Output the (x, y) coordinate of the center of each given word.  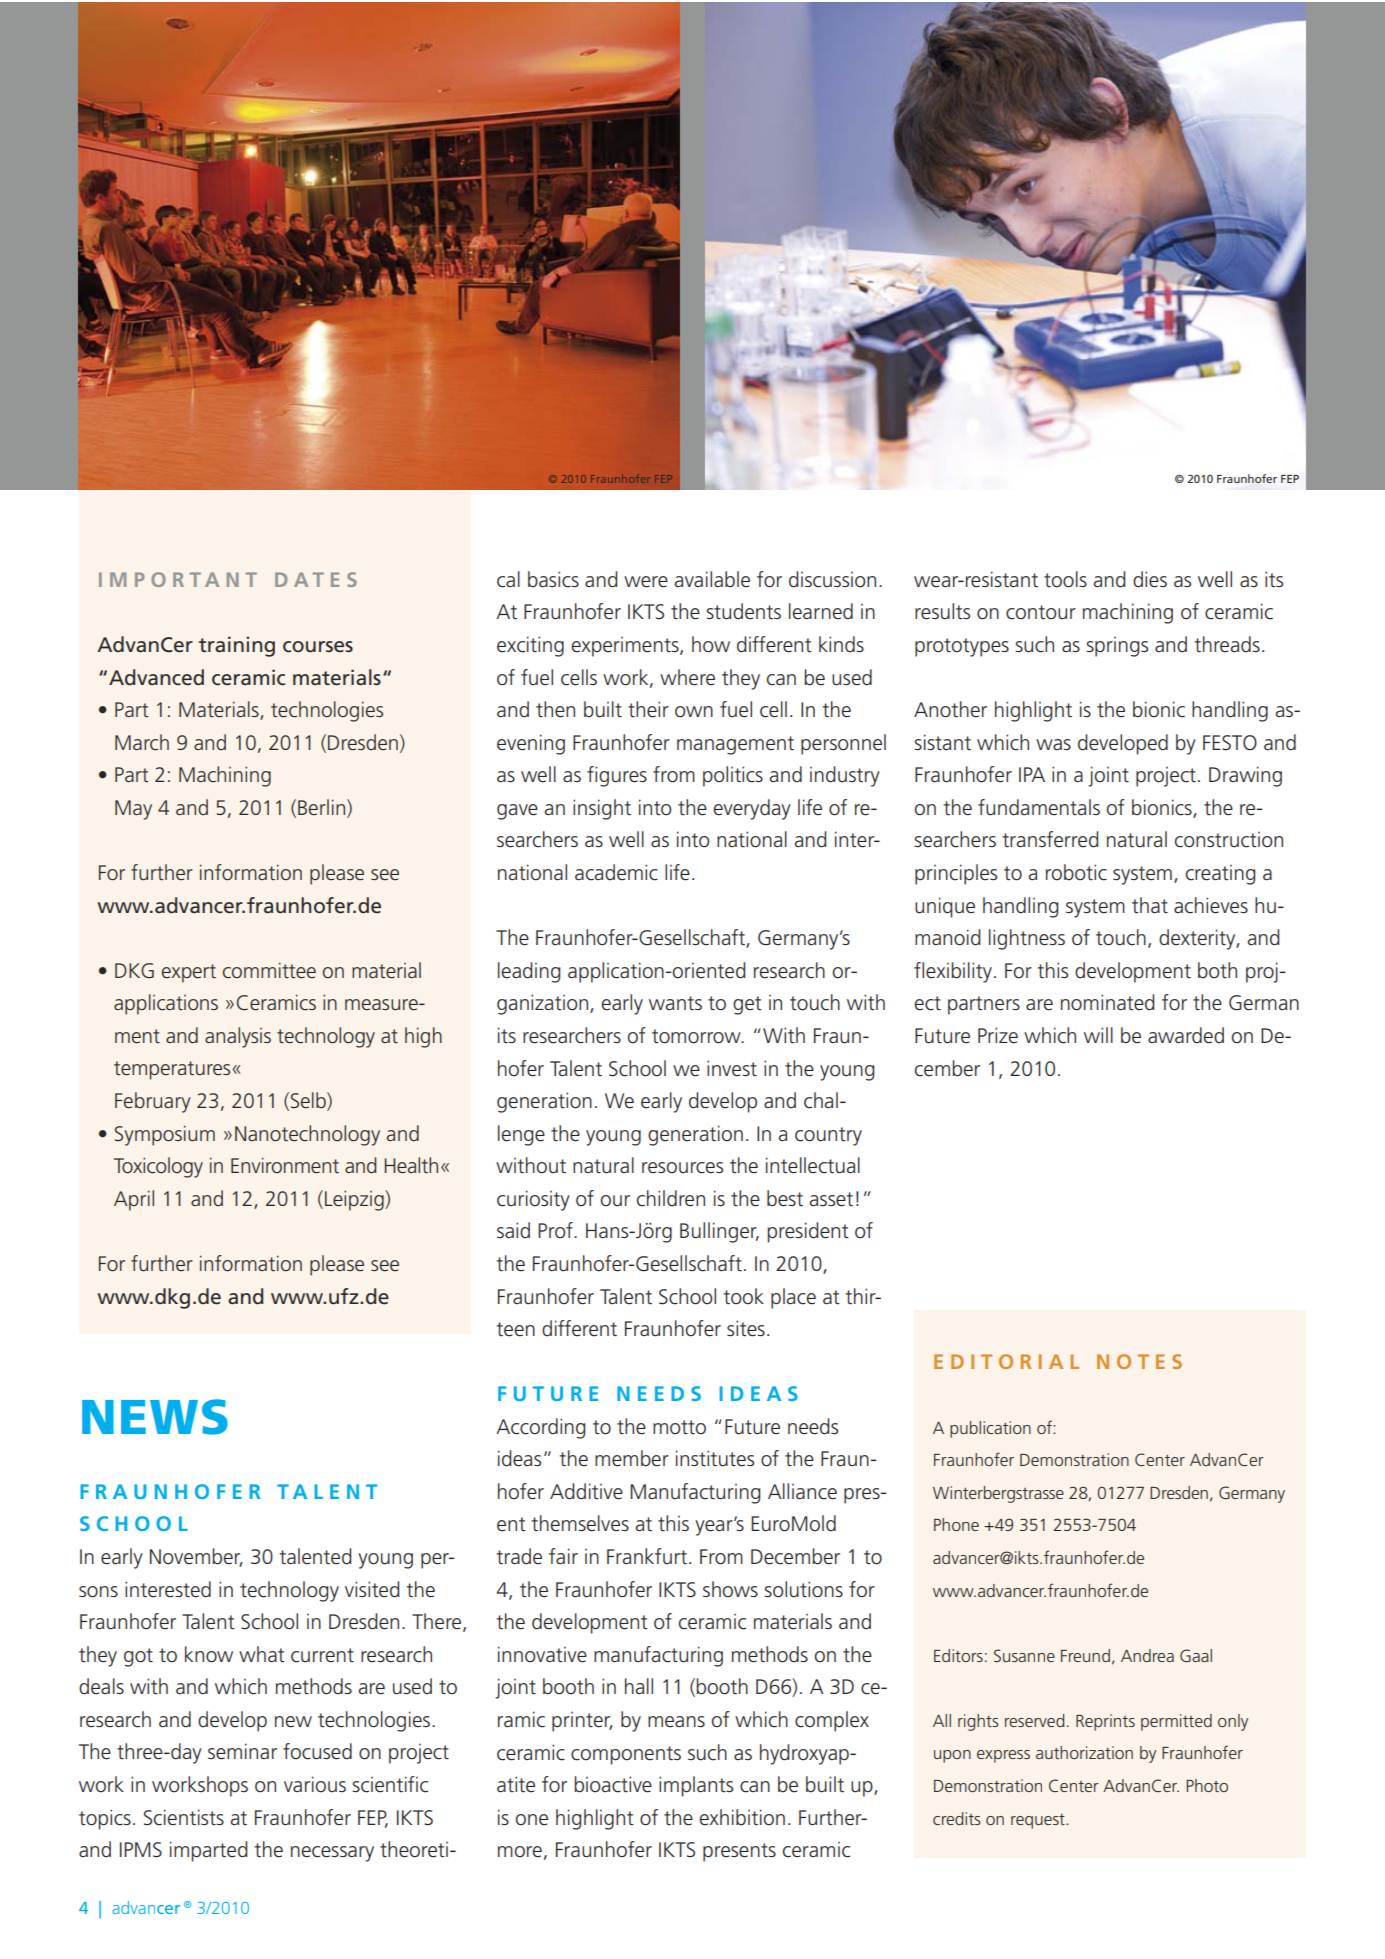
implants (696, 1786)
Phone (956, 1524)
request (1039, 1821)
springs (1117, 647)
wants (675, 1003)
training (236, 646)
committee (269, 970)
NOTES (1139, 1361)
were (646, 582)
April (134, 1200)
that (1150, 905)
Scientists (184, 1817)
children (670, 1198)
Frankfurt (647, 1556)
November (196, 1557)
